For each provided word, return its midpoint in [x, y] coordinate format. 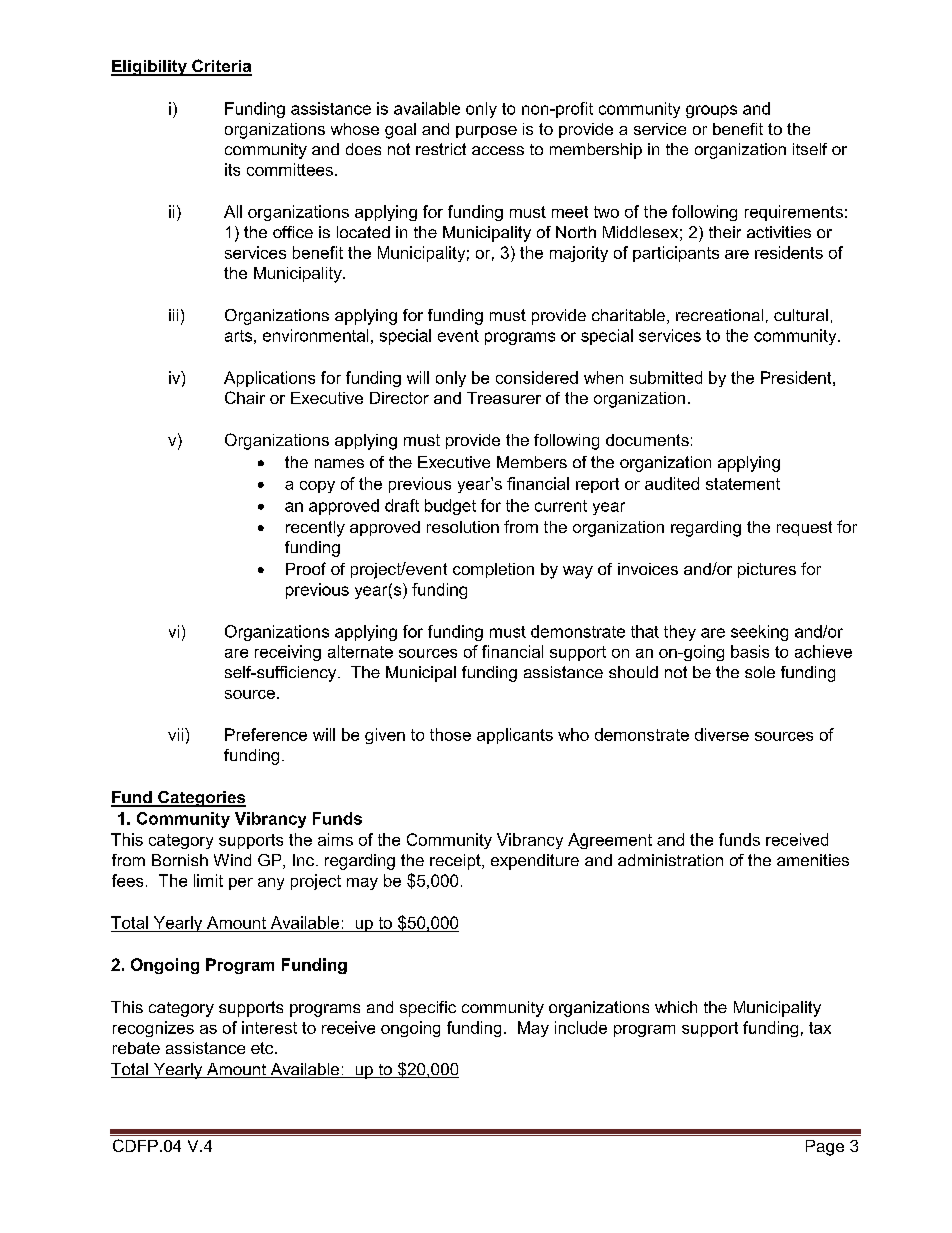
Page [825, 1148]
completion [493, 570]
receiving [288, 653]
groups [711, 111]
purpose [486, 132]
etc [263, 1048]
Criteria [221, 67]
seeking [759, 633]
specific [428, 1009]
